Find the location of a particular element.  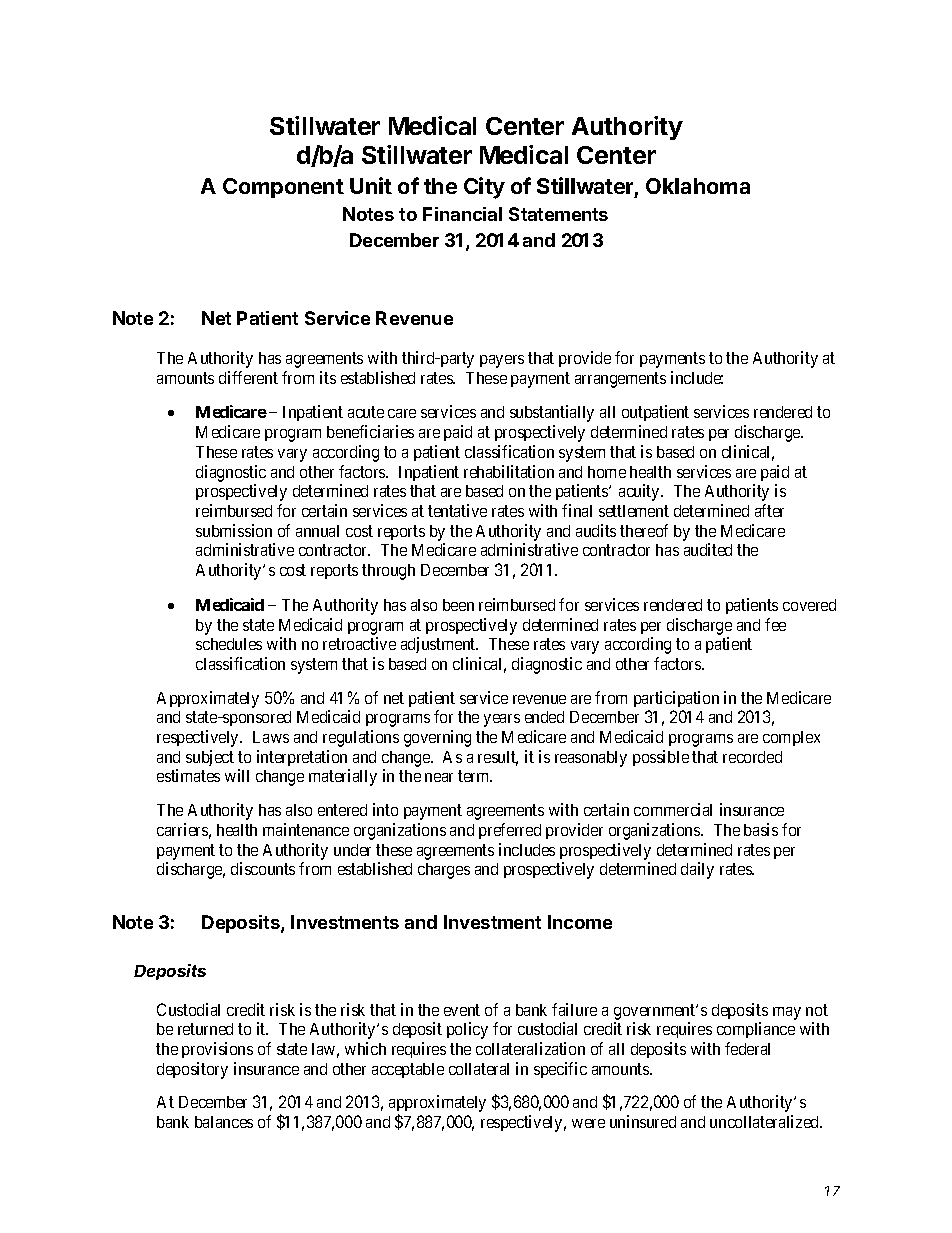

federal is located at coordinates (747, 1048).
